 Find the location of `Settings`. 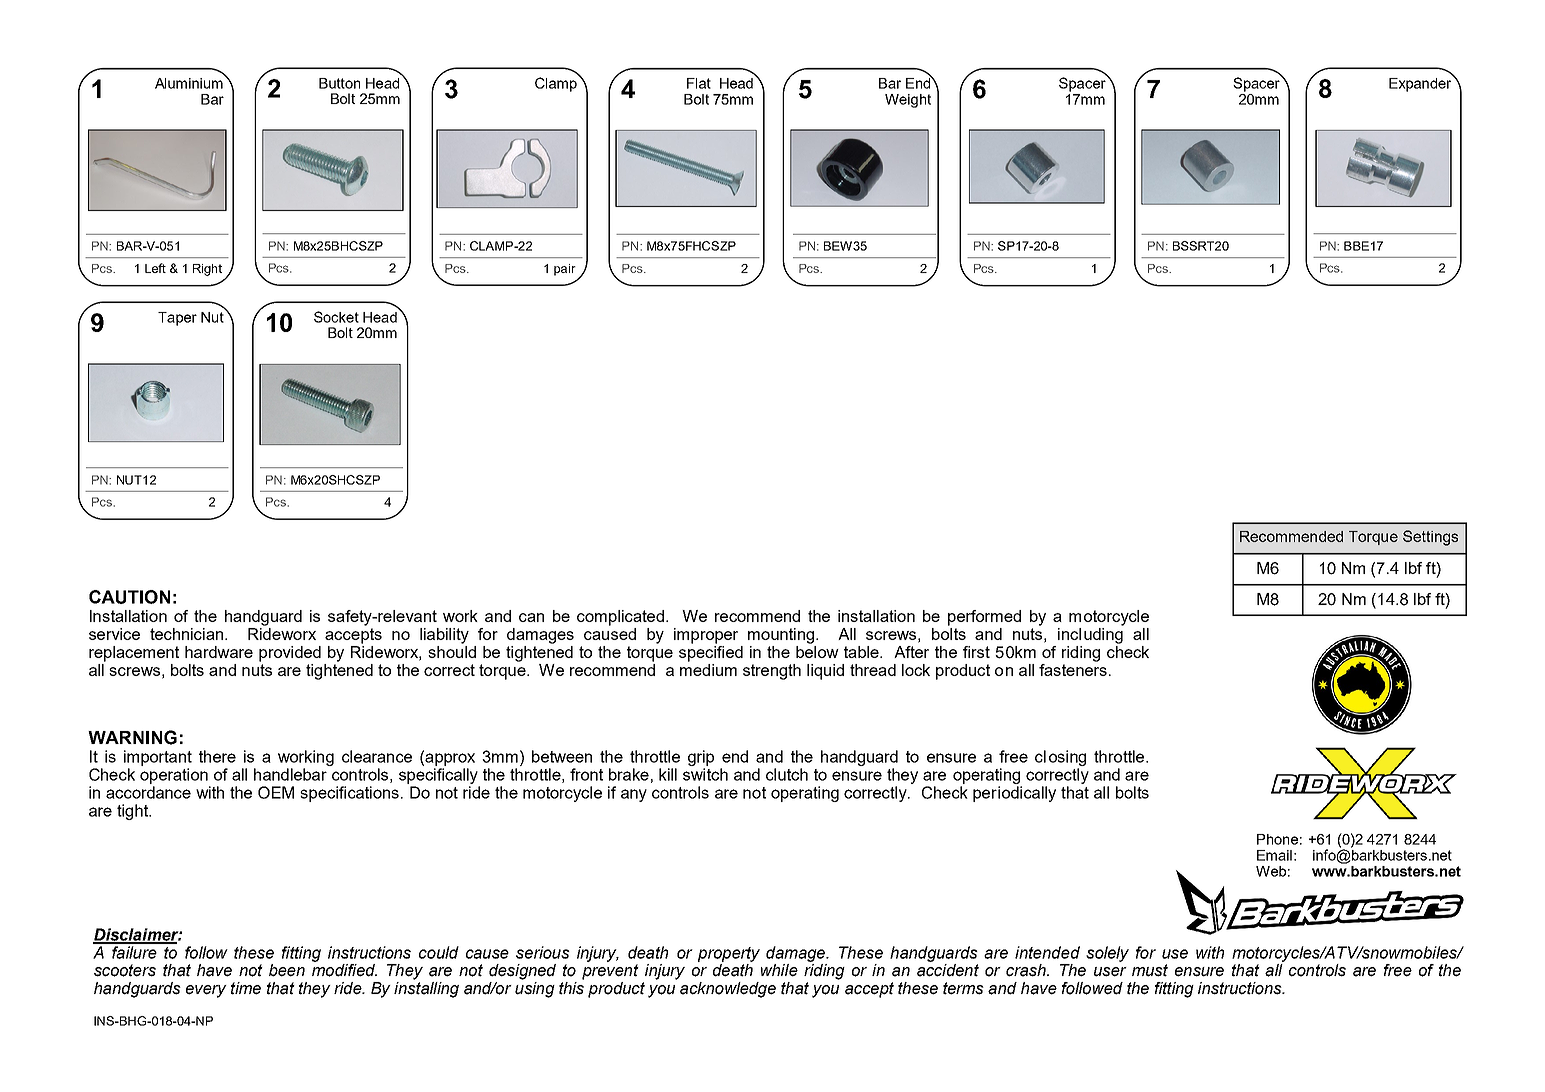

Settings is located at coordinates (1430, 538).
